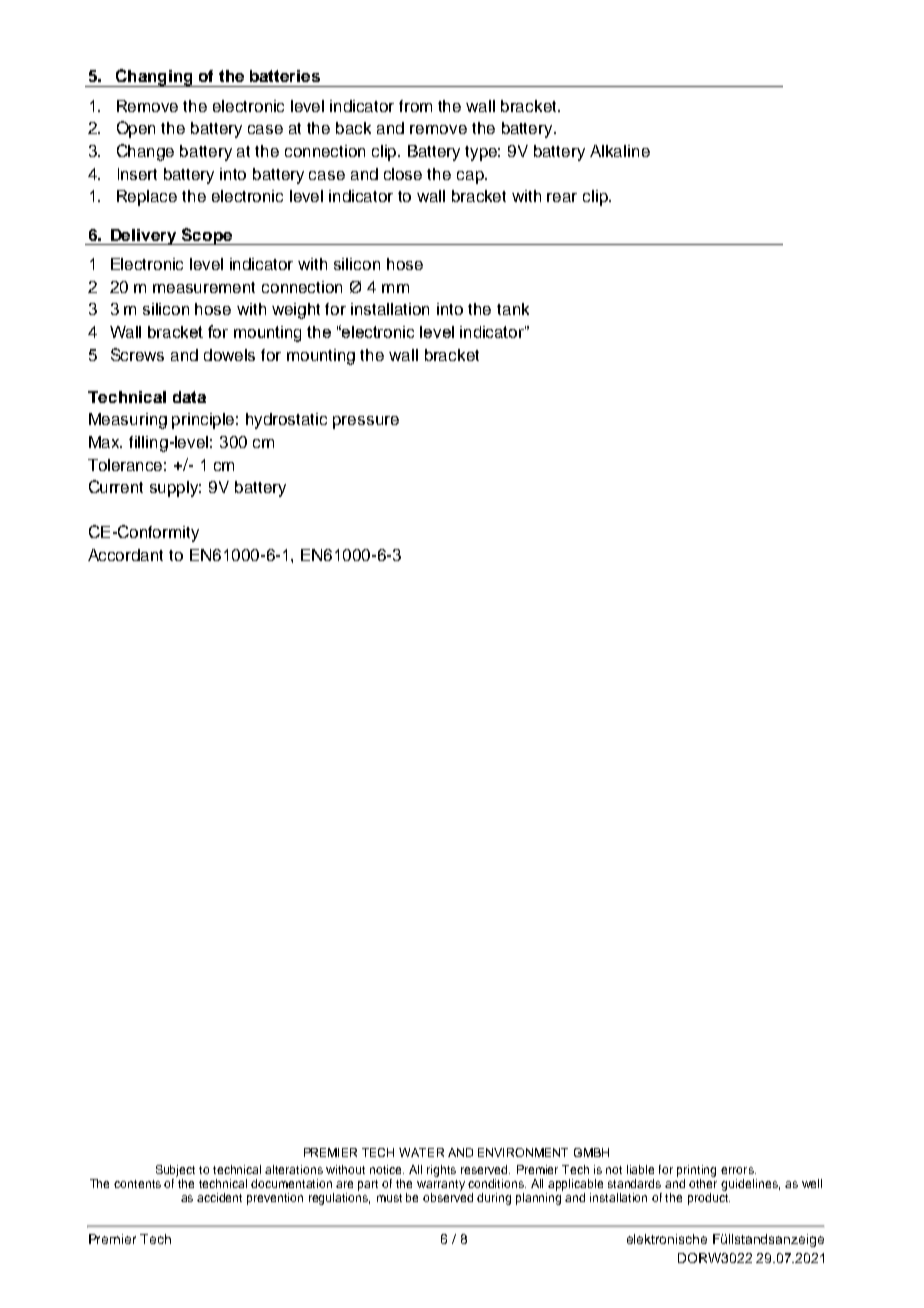 The image size is (924, 1308). I want to click on Alkaline, so click(620, 151).
